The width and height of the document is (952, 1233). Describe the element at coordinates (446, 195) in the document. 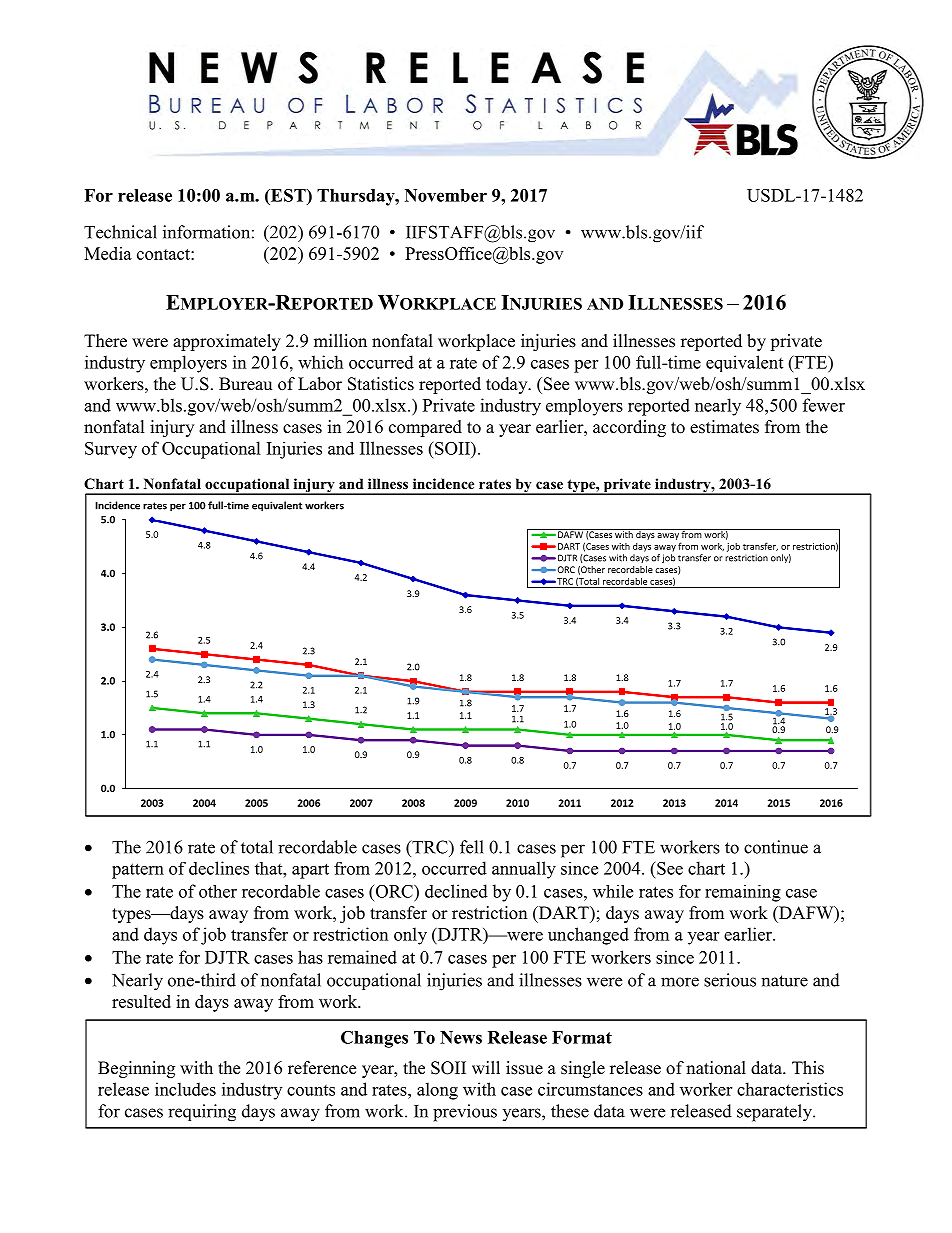

I see `November` at that location.
